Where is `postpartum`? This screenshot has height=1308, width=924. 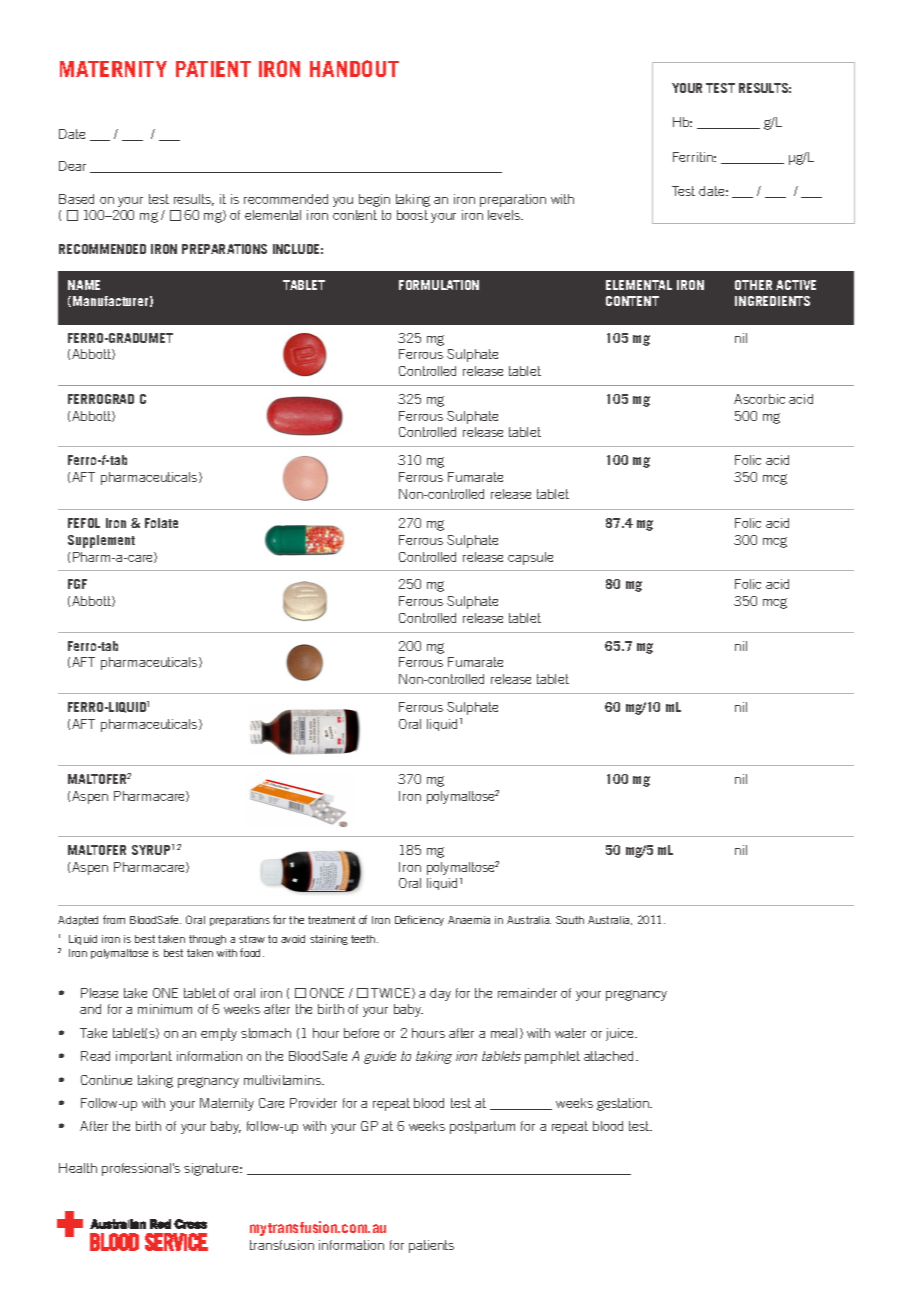
postpartum is located at coordinates (482, 1127).
